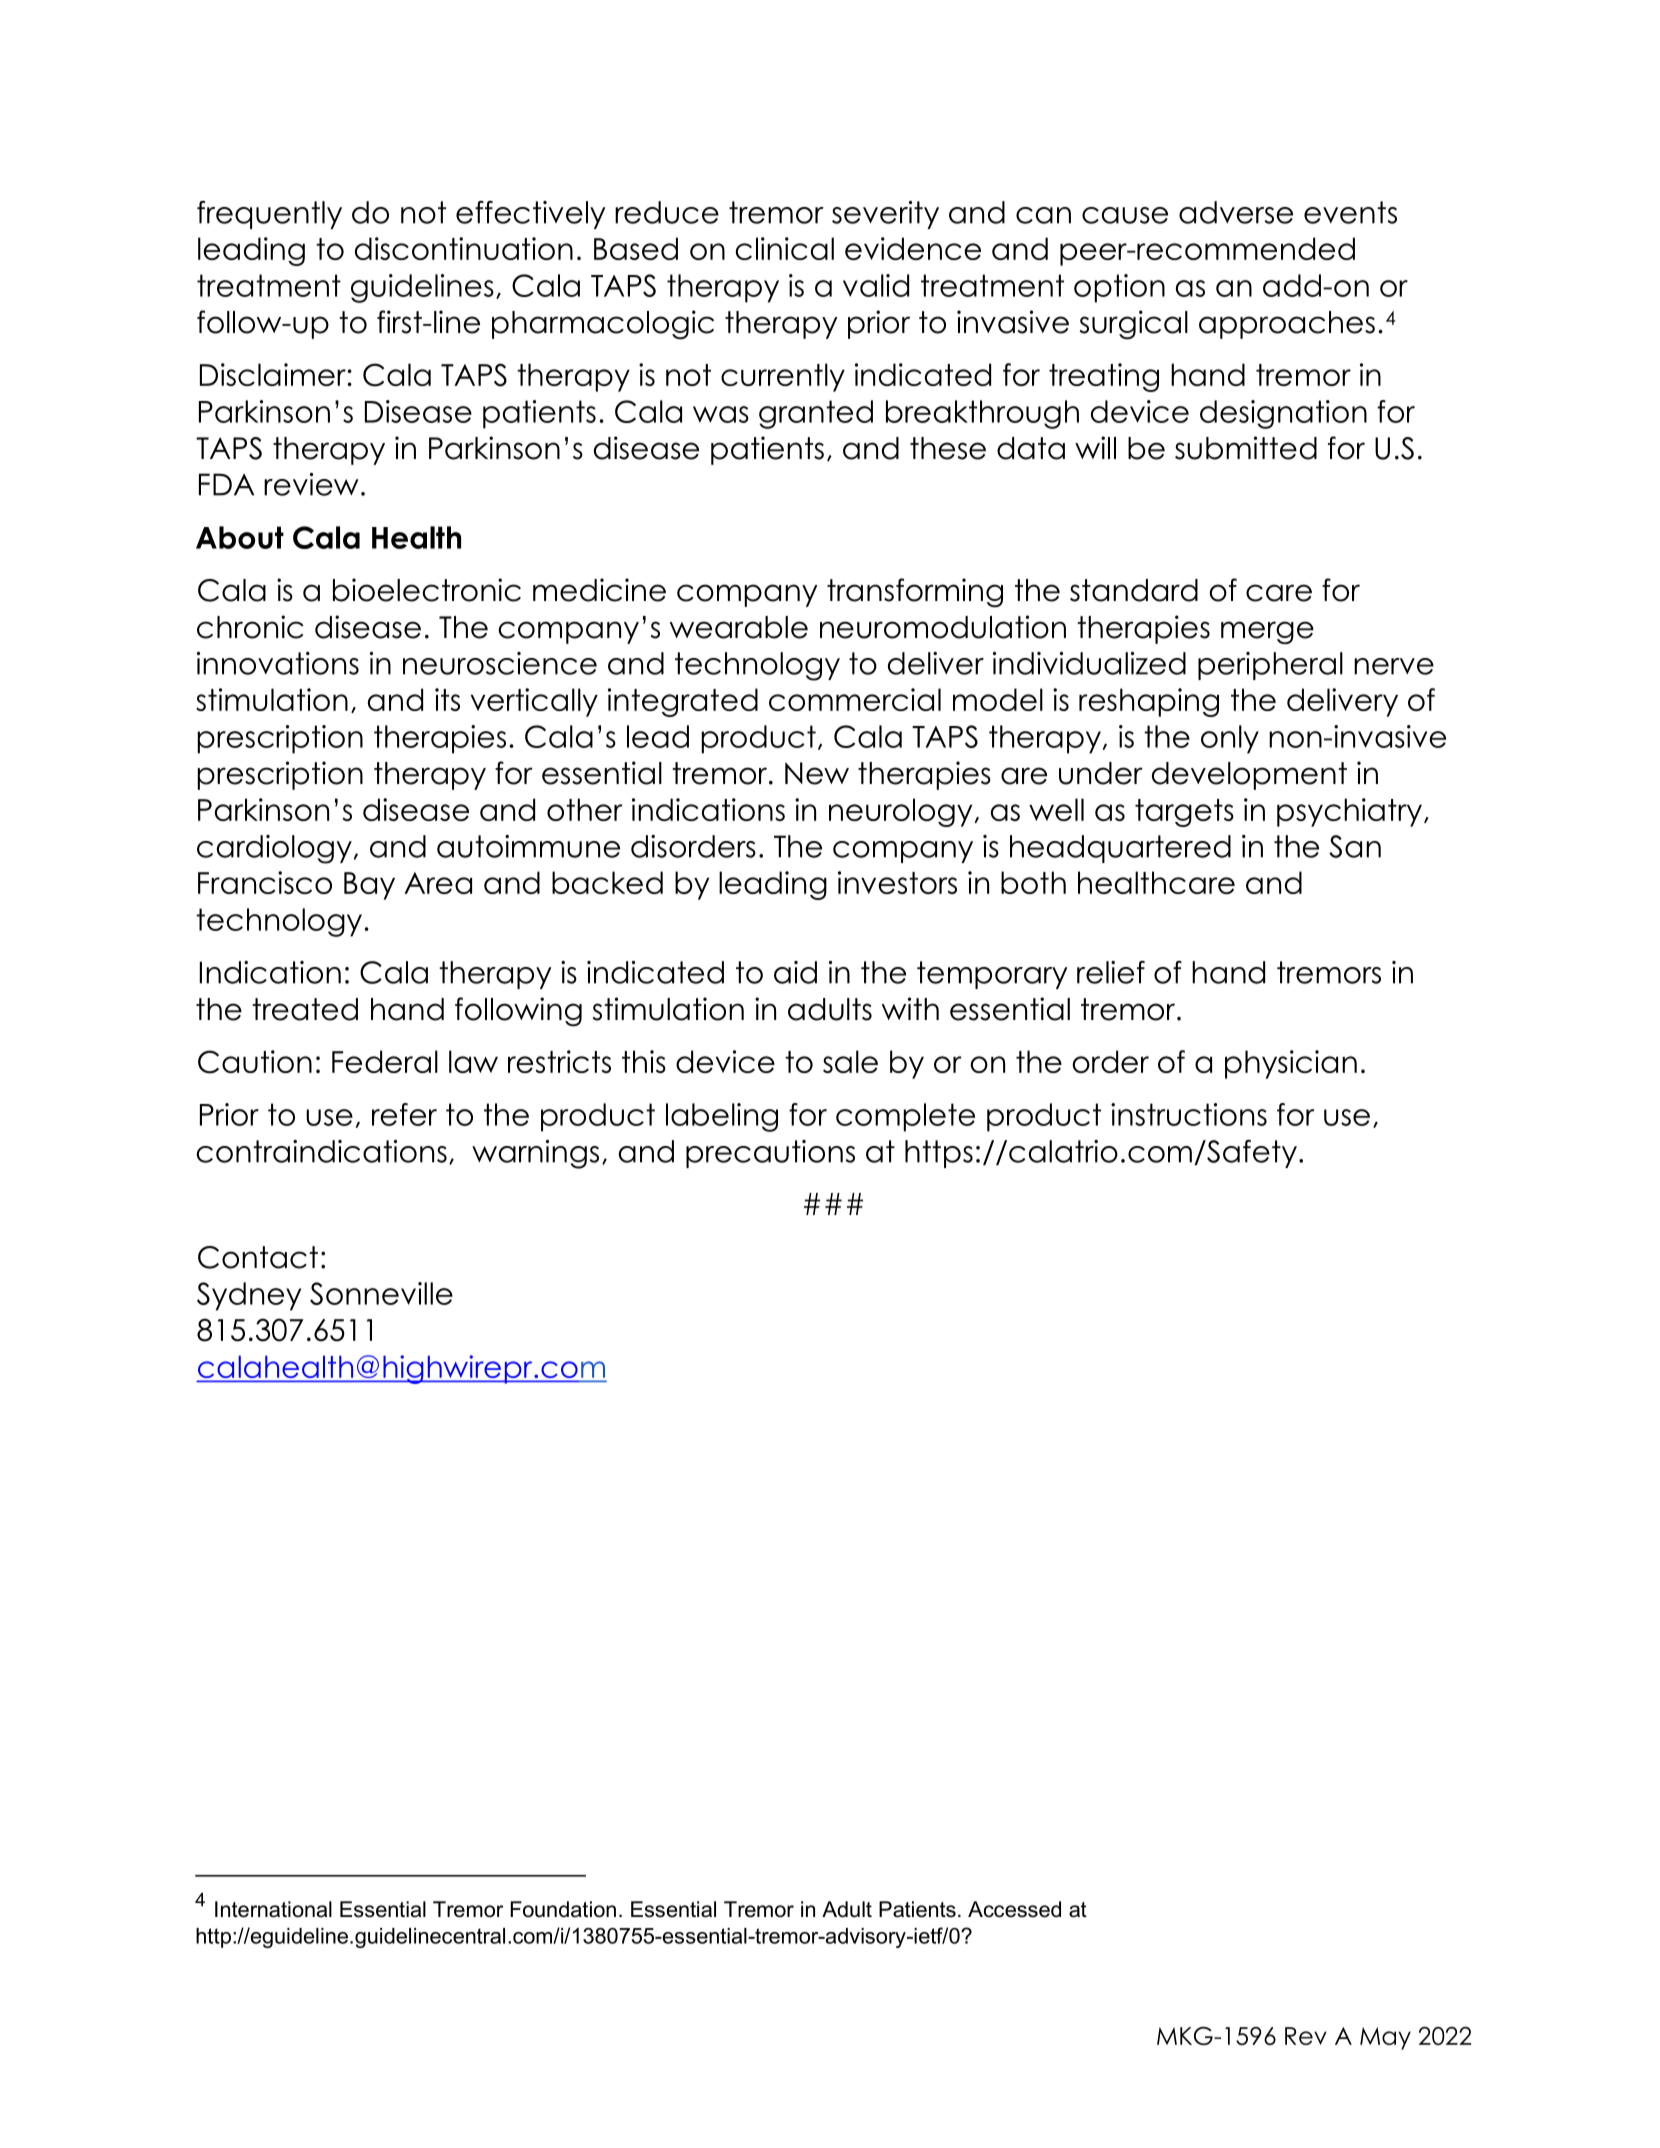  I want to click on discontinuation, so click(464, 248).
